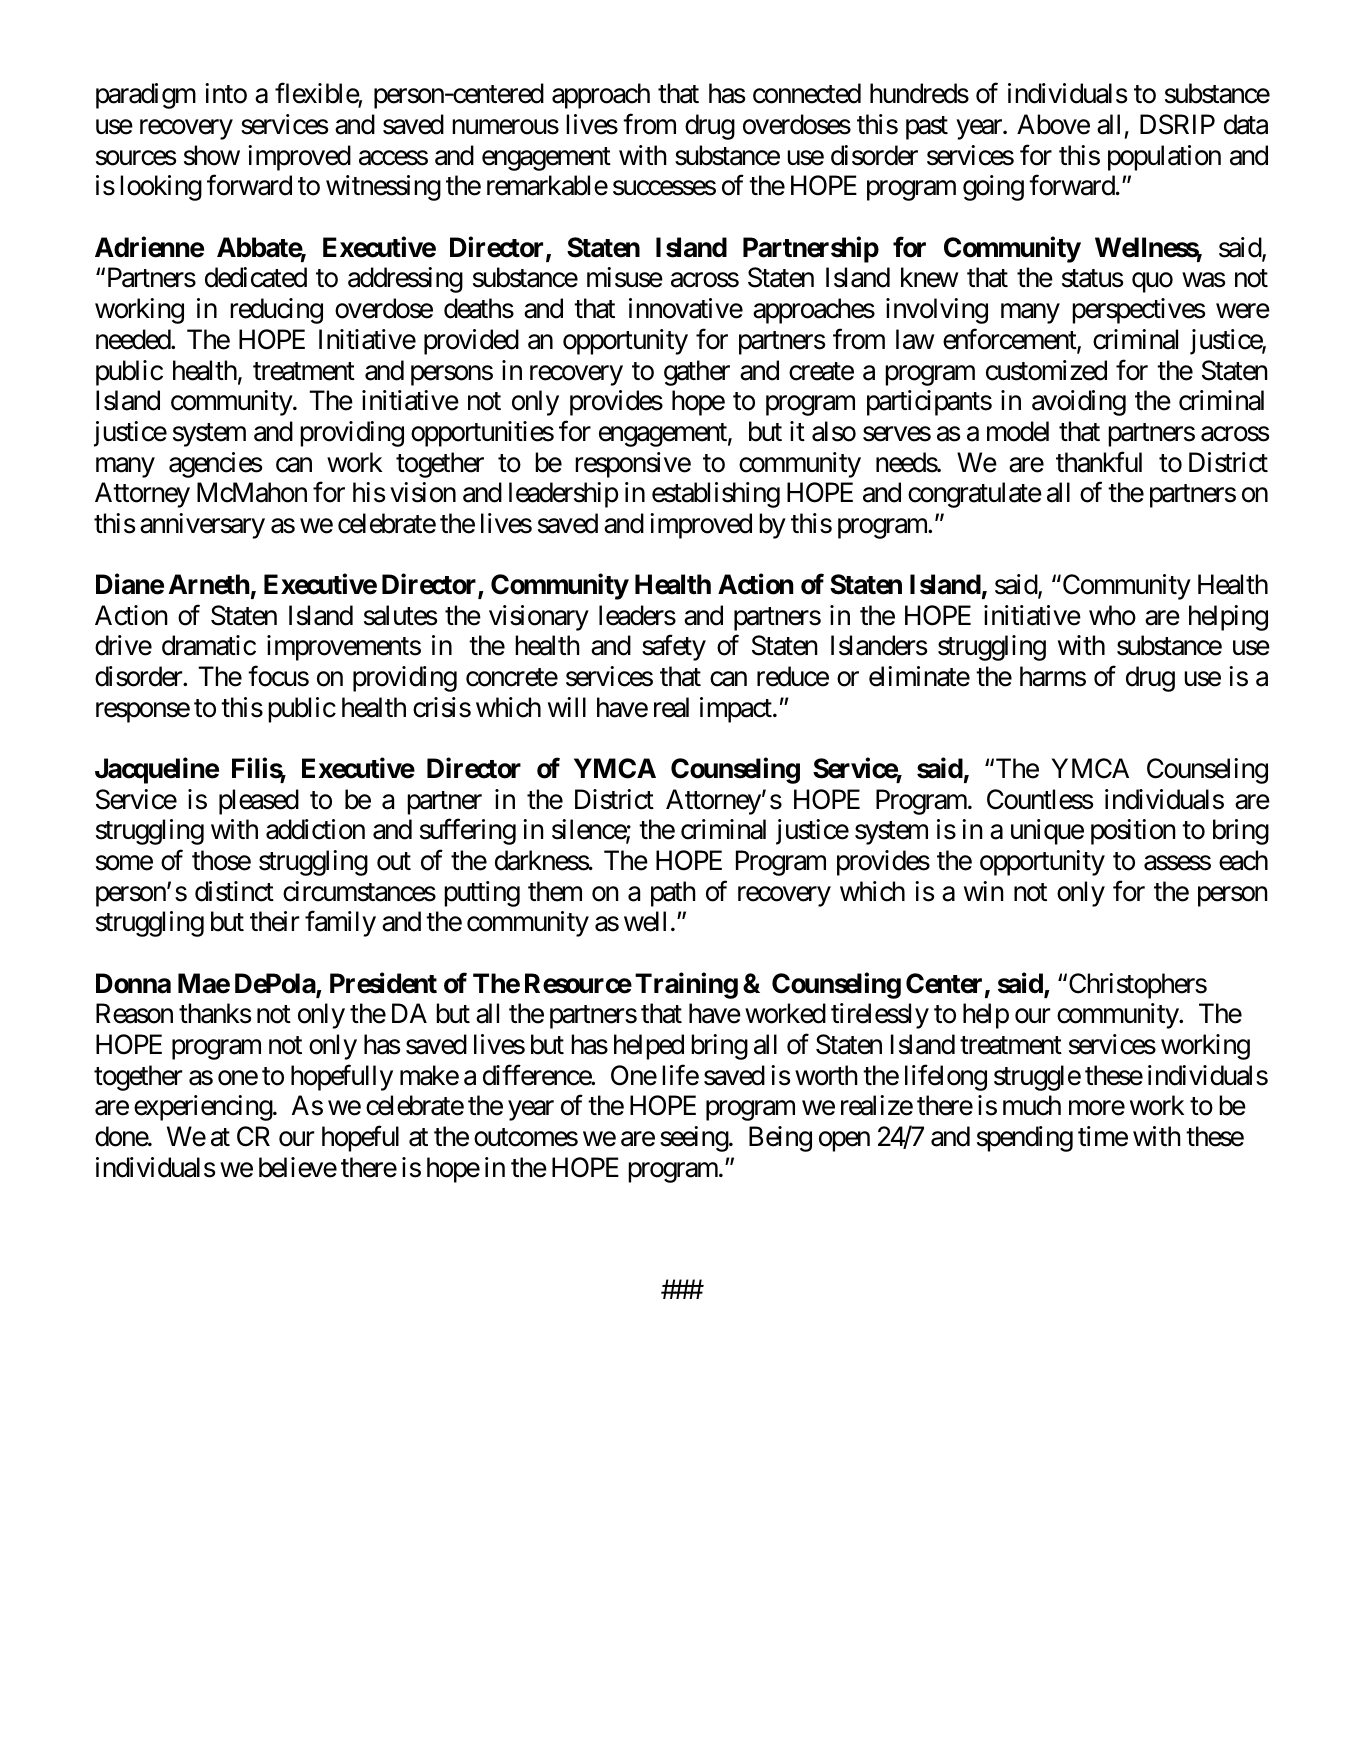  What do you see at coordinates (146, 96) in the page?
I see `paradigm` at bounding box center [146, 96].
